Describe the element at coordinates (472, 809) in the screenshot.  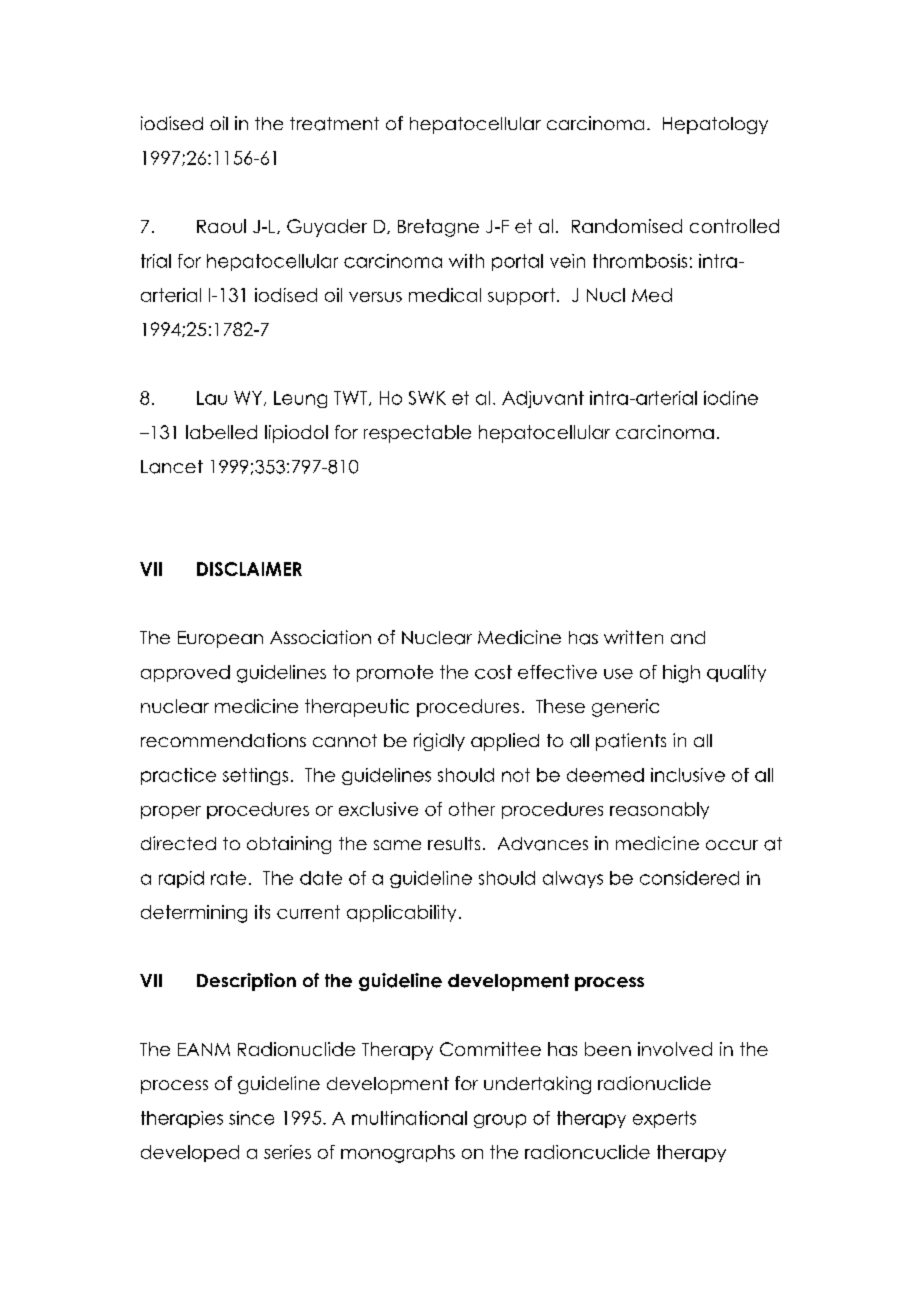
I see `other` at that location.
